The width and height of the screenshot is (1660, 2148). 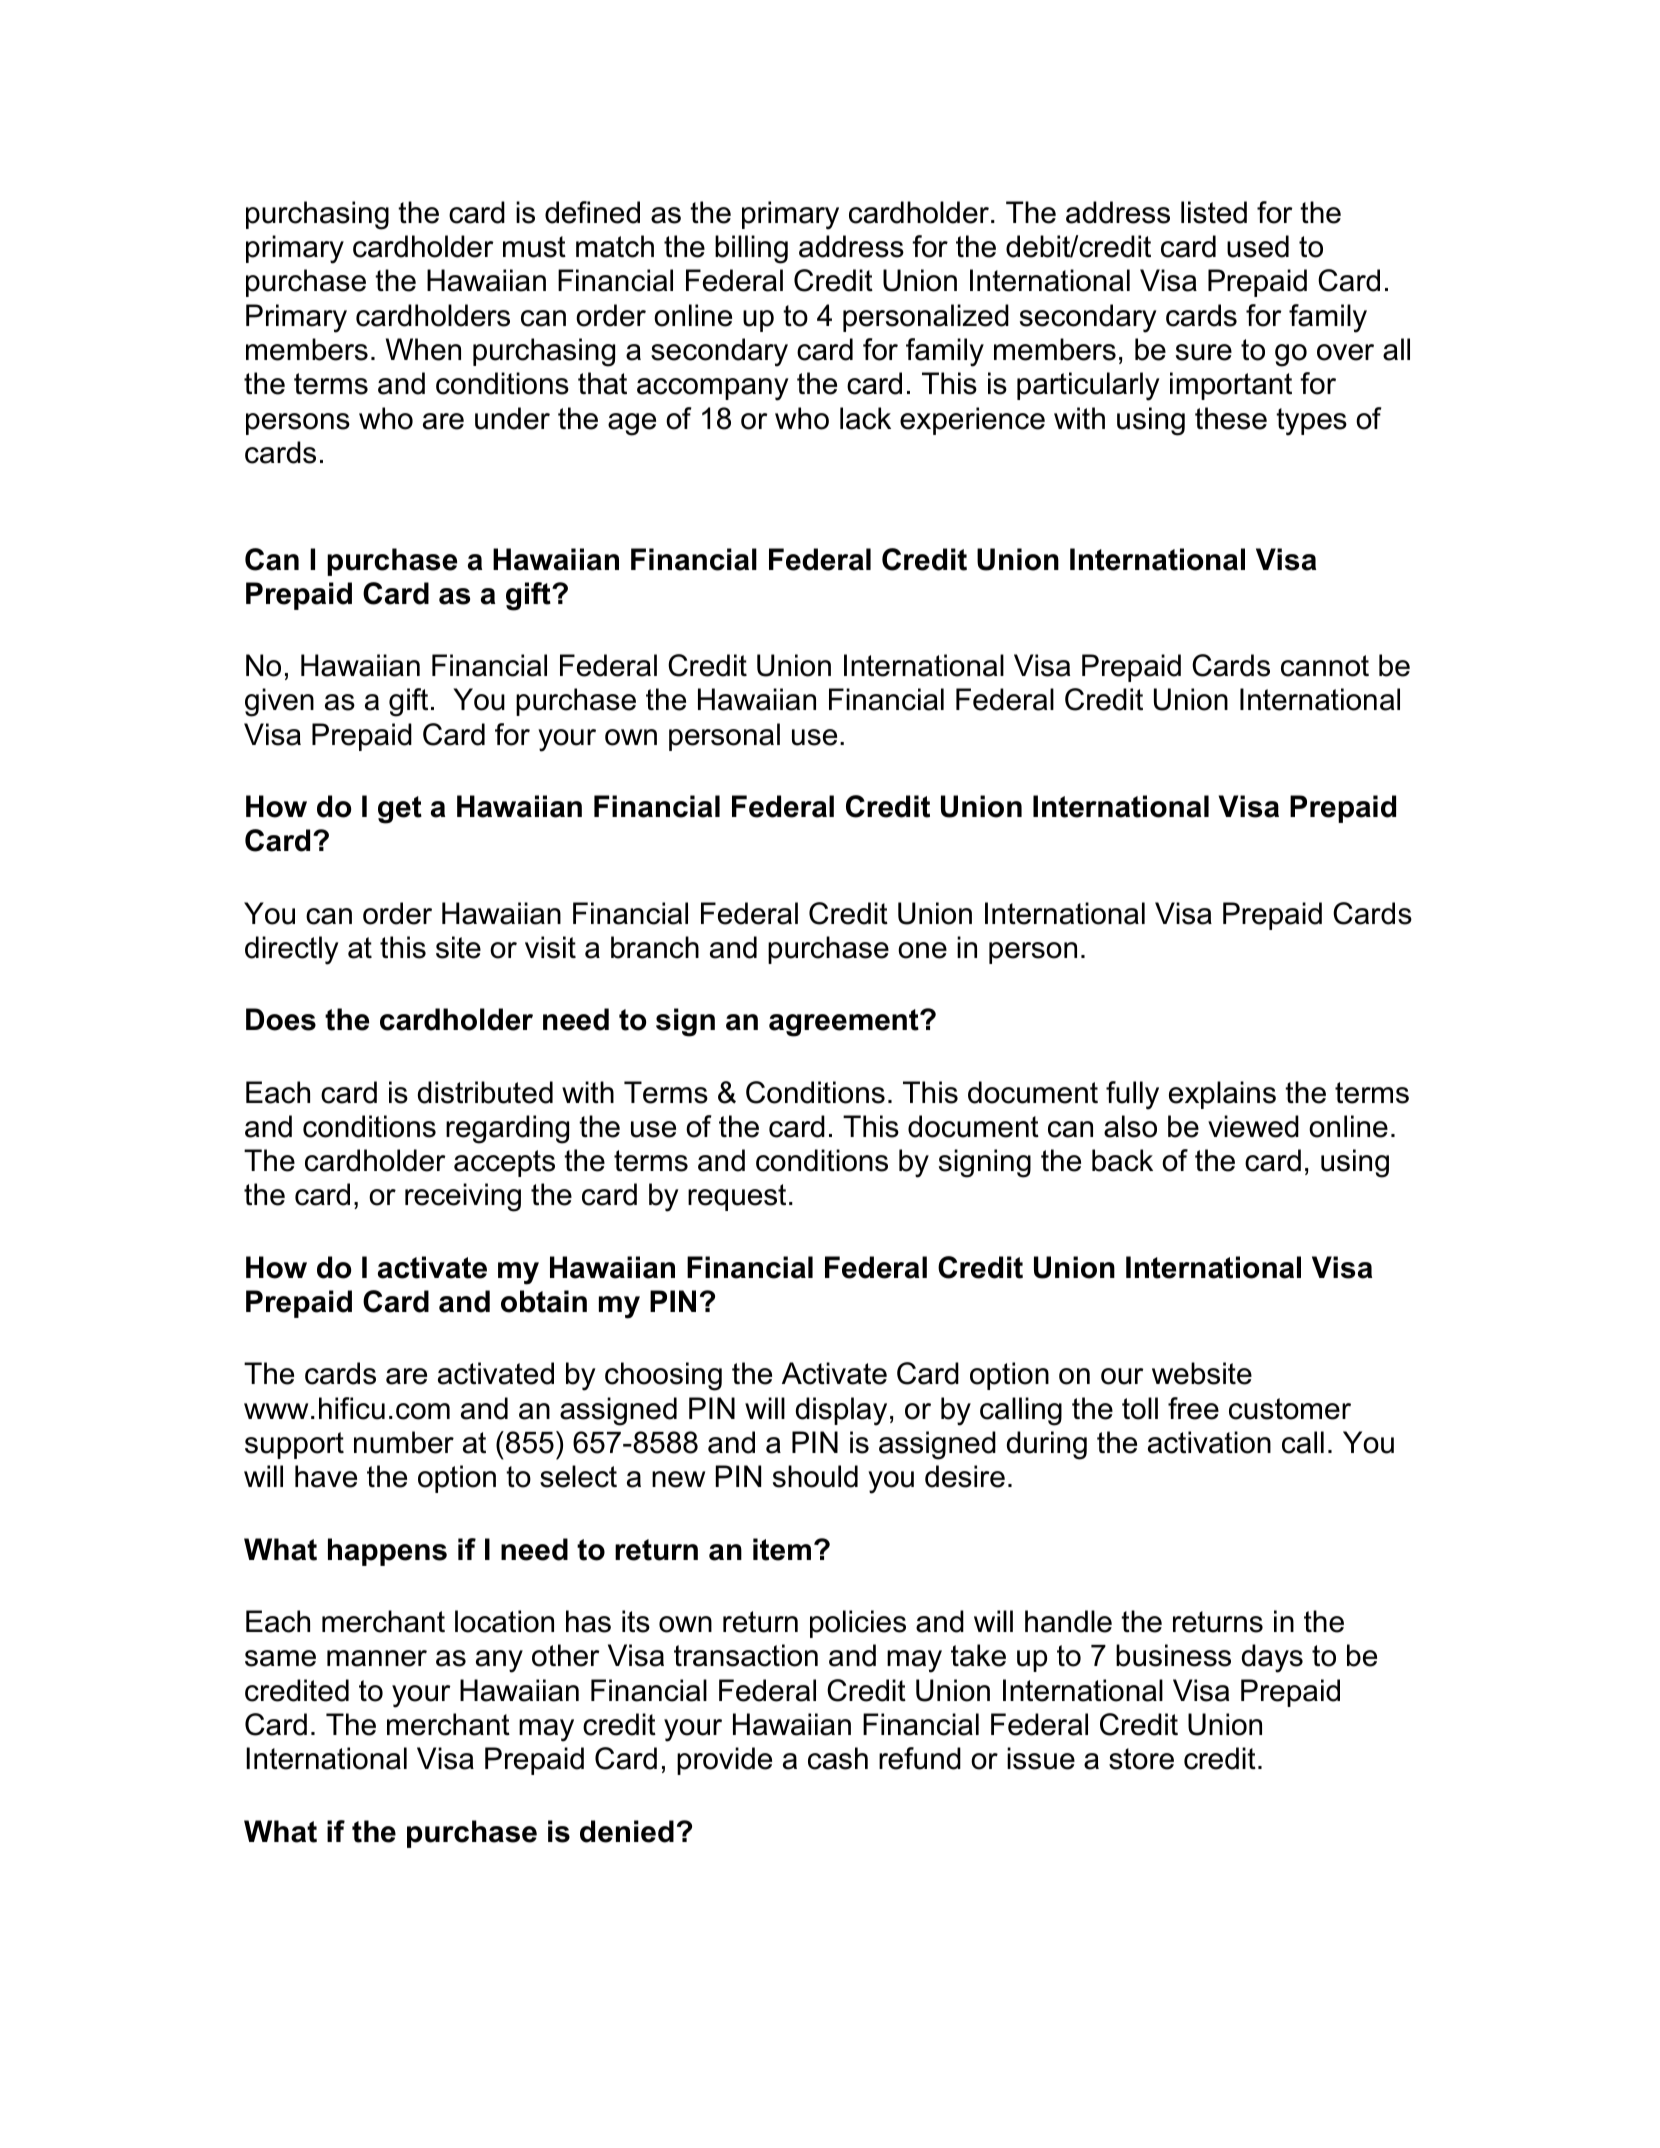 What do you see at coordinates (1222, 1095) in the screenshot?
I see `explains` at bounding box center [1222, 1095].
